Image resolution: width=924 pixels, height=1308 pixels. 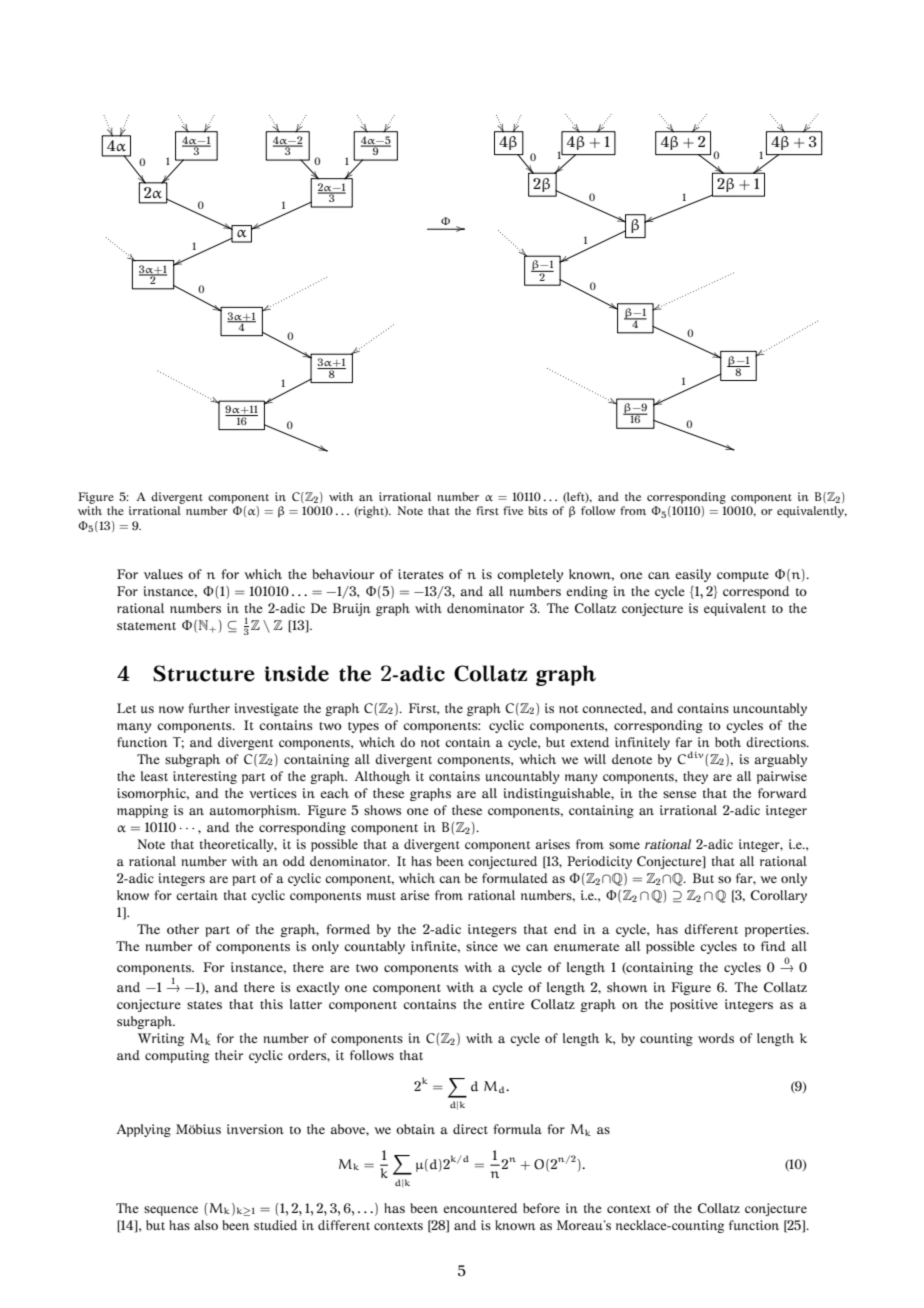 What do you see at coordinates (205, 777) in the image?
I see `interesting` at bounding box center [205, 777].
